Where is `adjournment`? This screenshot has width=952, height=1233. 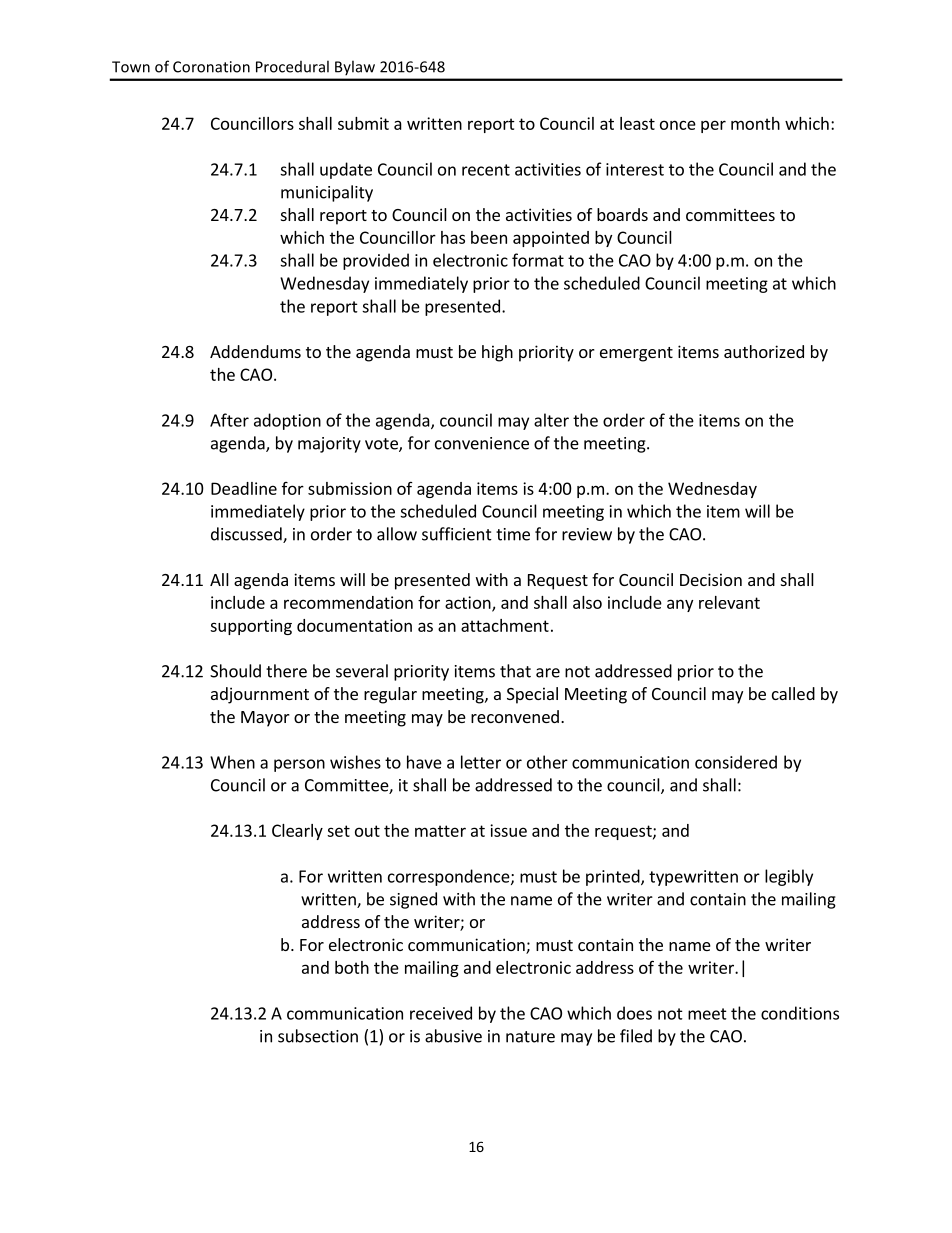
adjournment is located at coordinates (260, 695).
